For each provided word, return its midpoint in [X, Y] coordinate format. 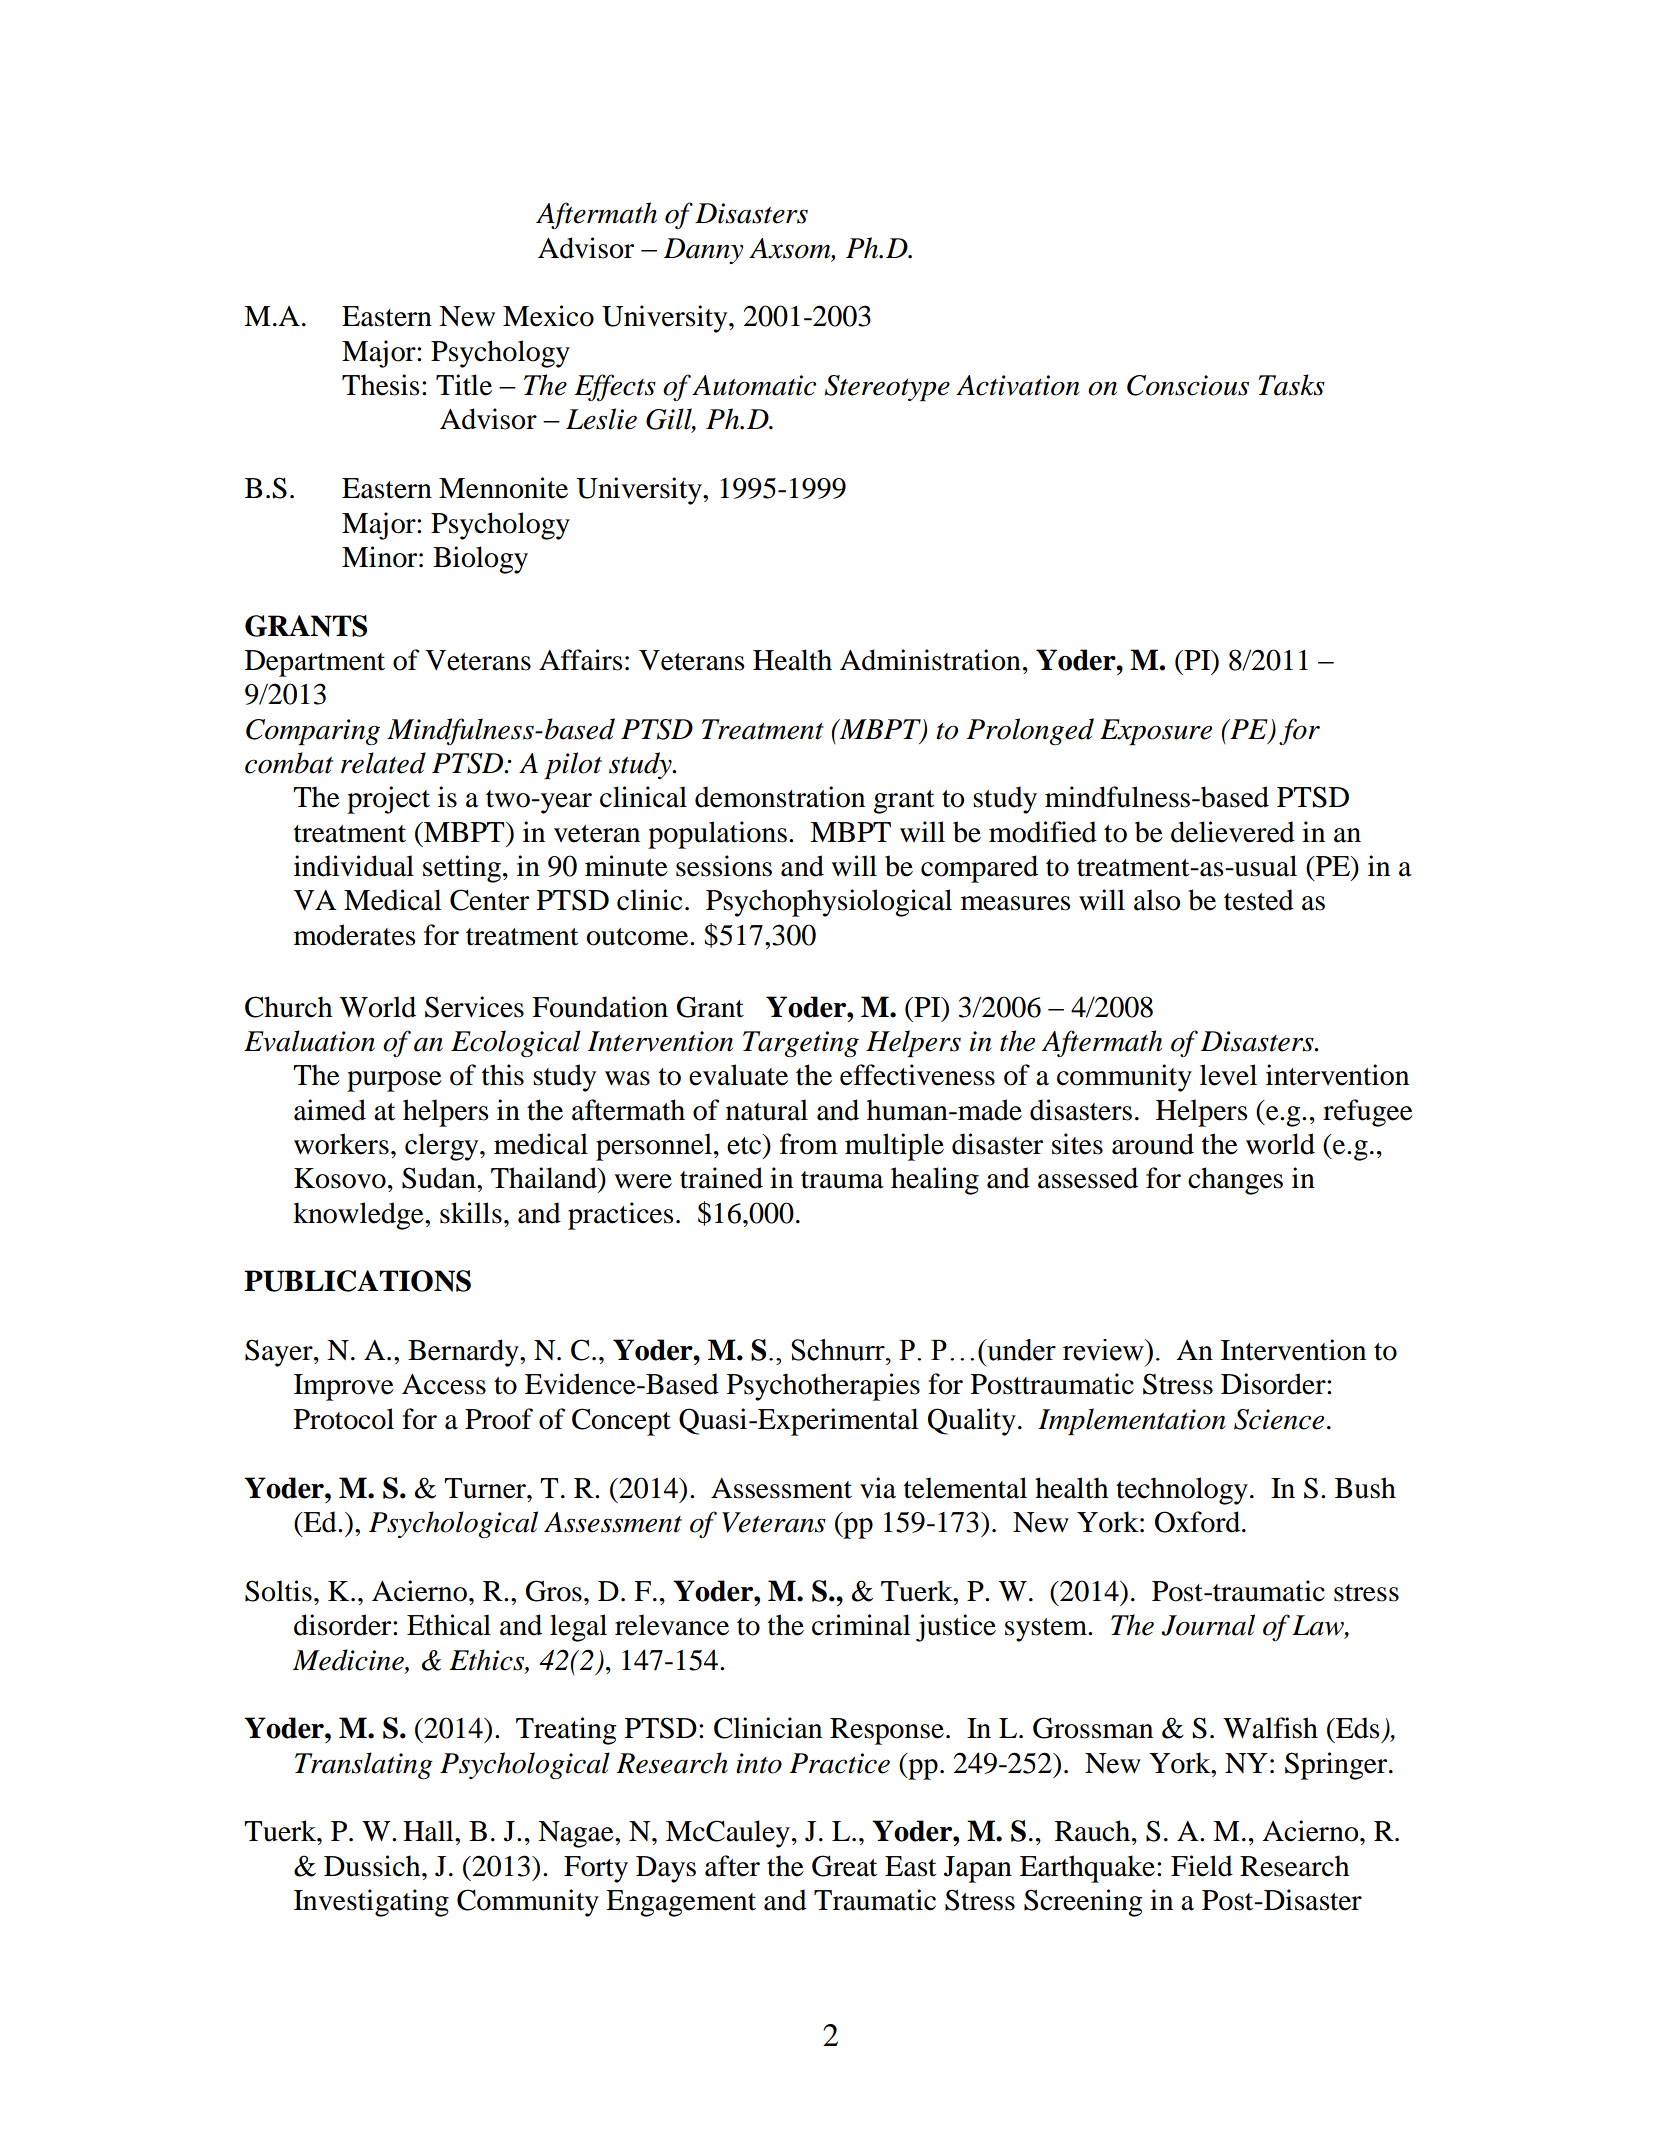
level [1228, 1075]
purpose [394, 1081]
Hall [429, 1831]
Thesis [381, 385]
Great [844, 1866]
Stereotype [887, 388]
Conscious [1188, 385]
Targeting [801, 1044]
